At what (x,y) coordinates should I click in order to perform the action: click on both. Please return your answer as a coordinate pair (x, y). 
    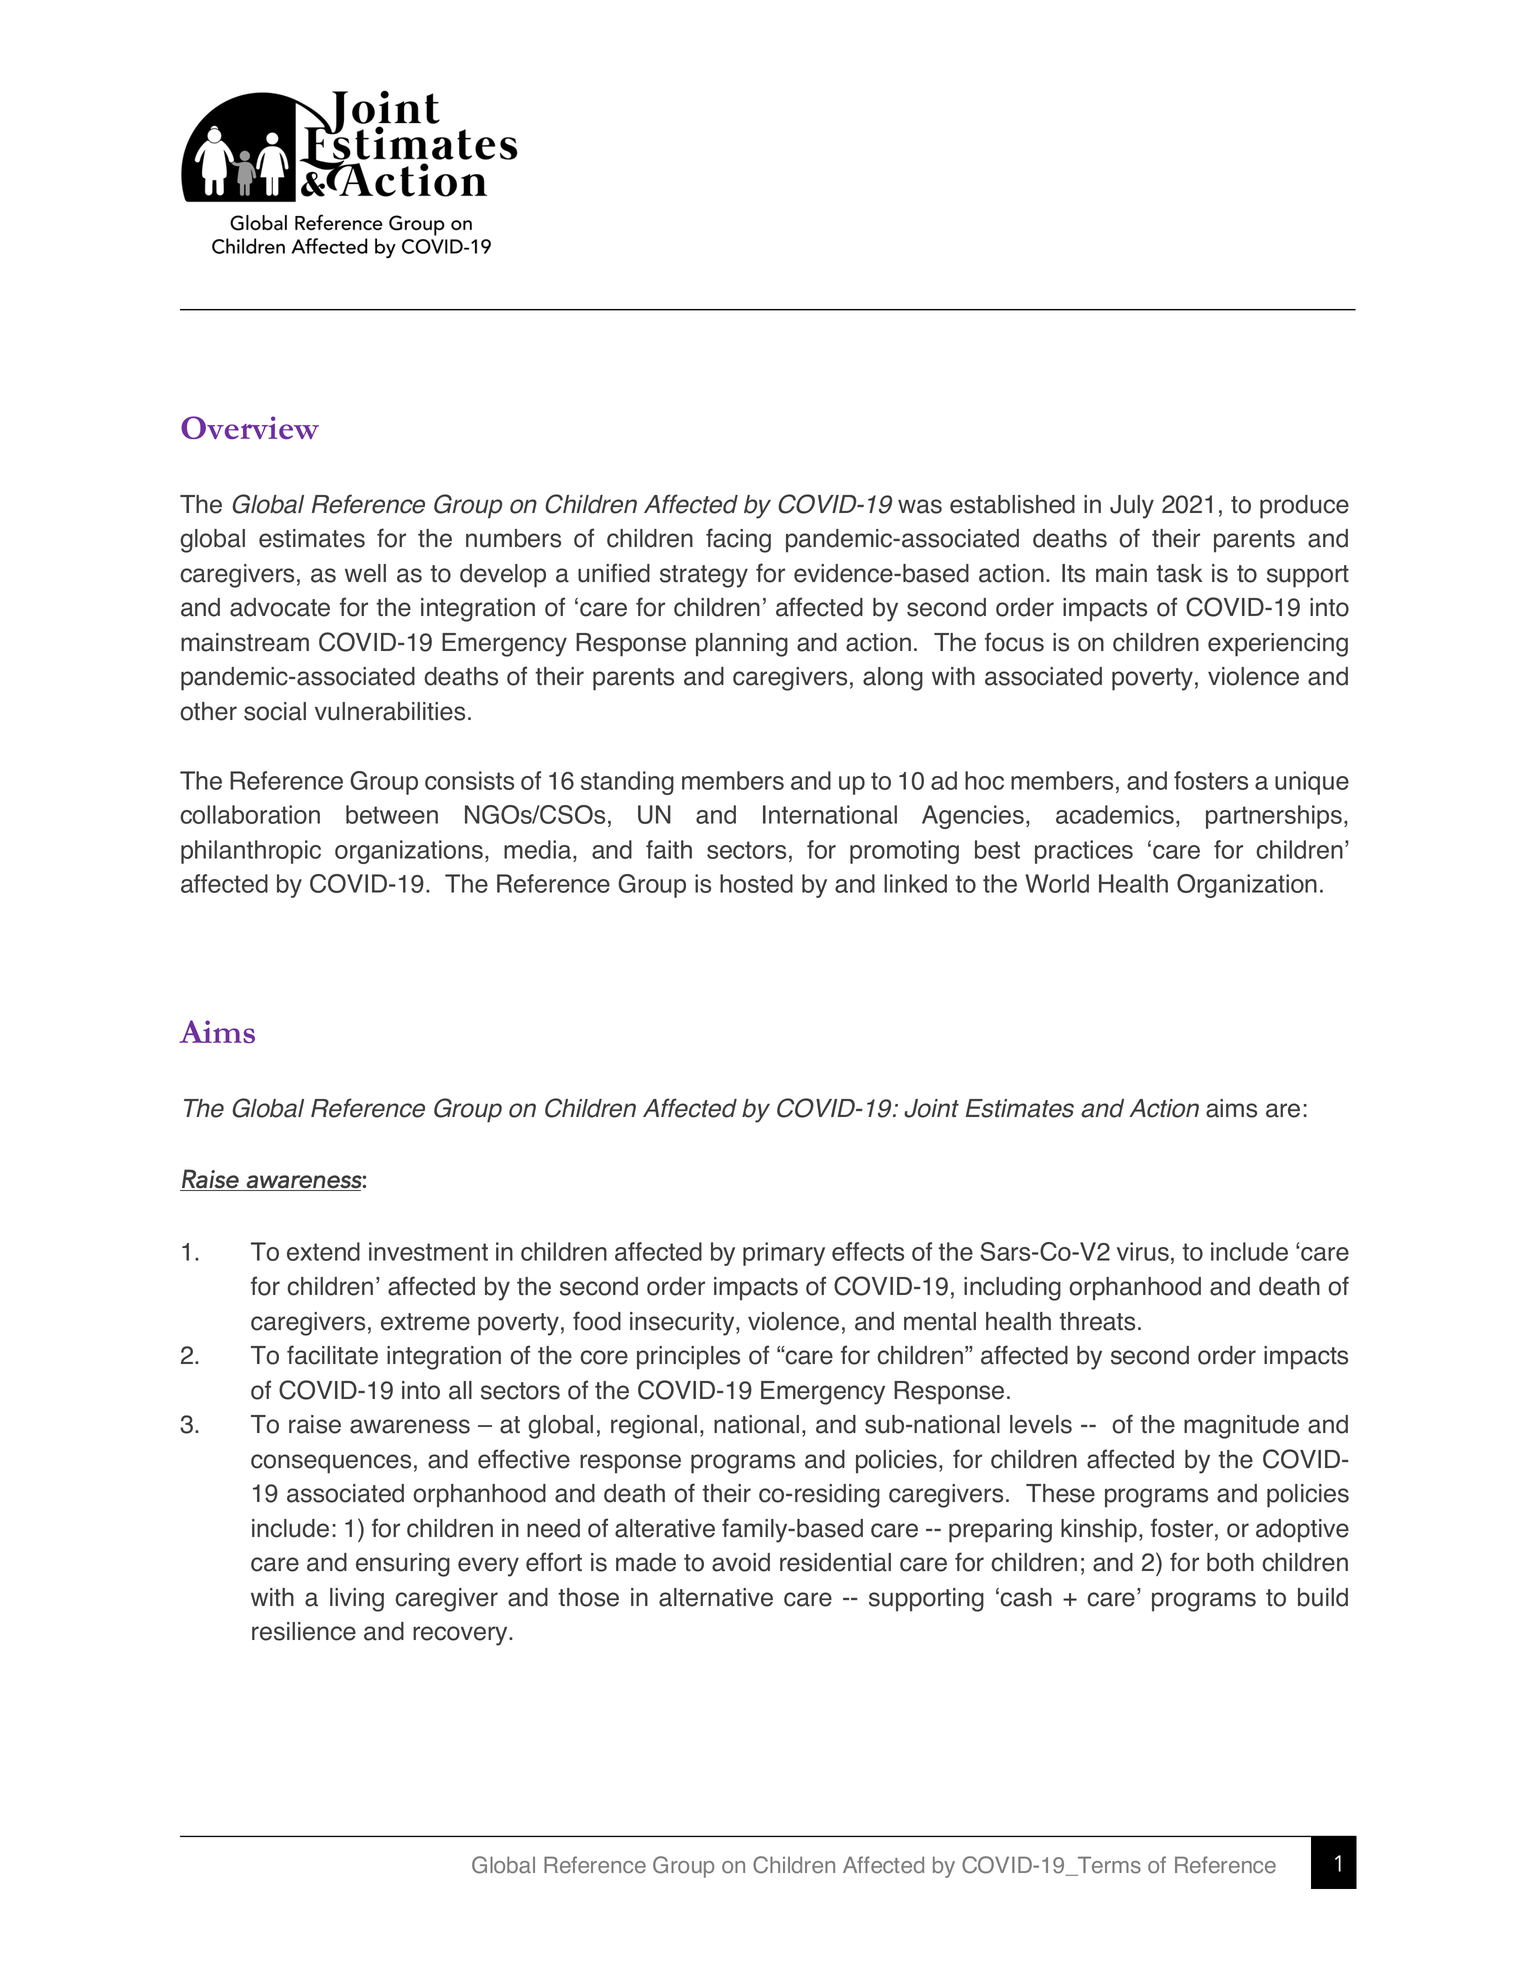
    Looking at the image, I should click on (1230, 1562).
